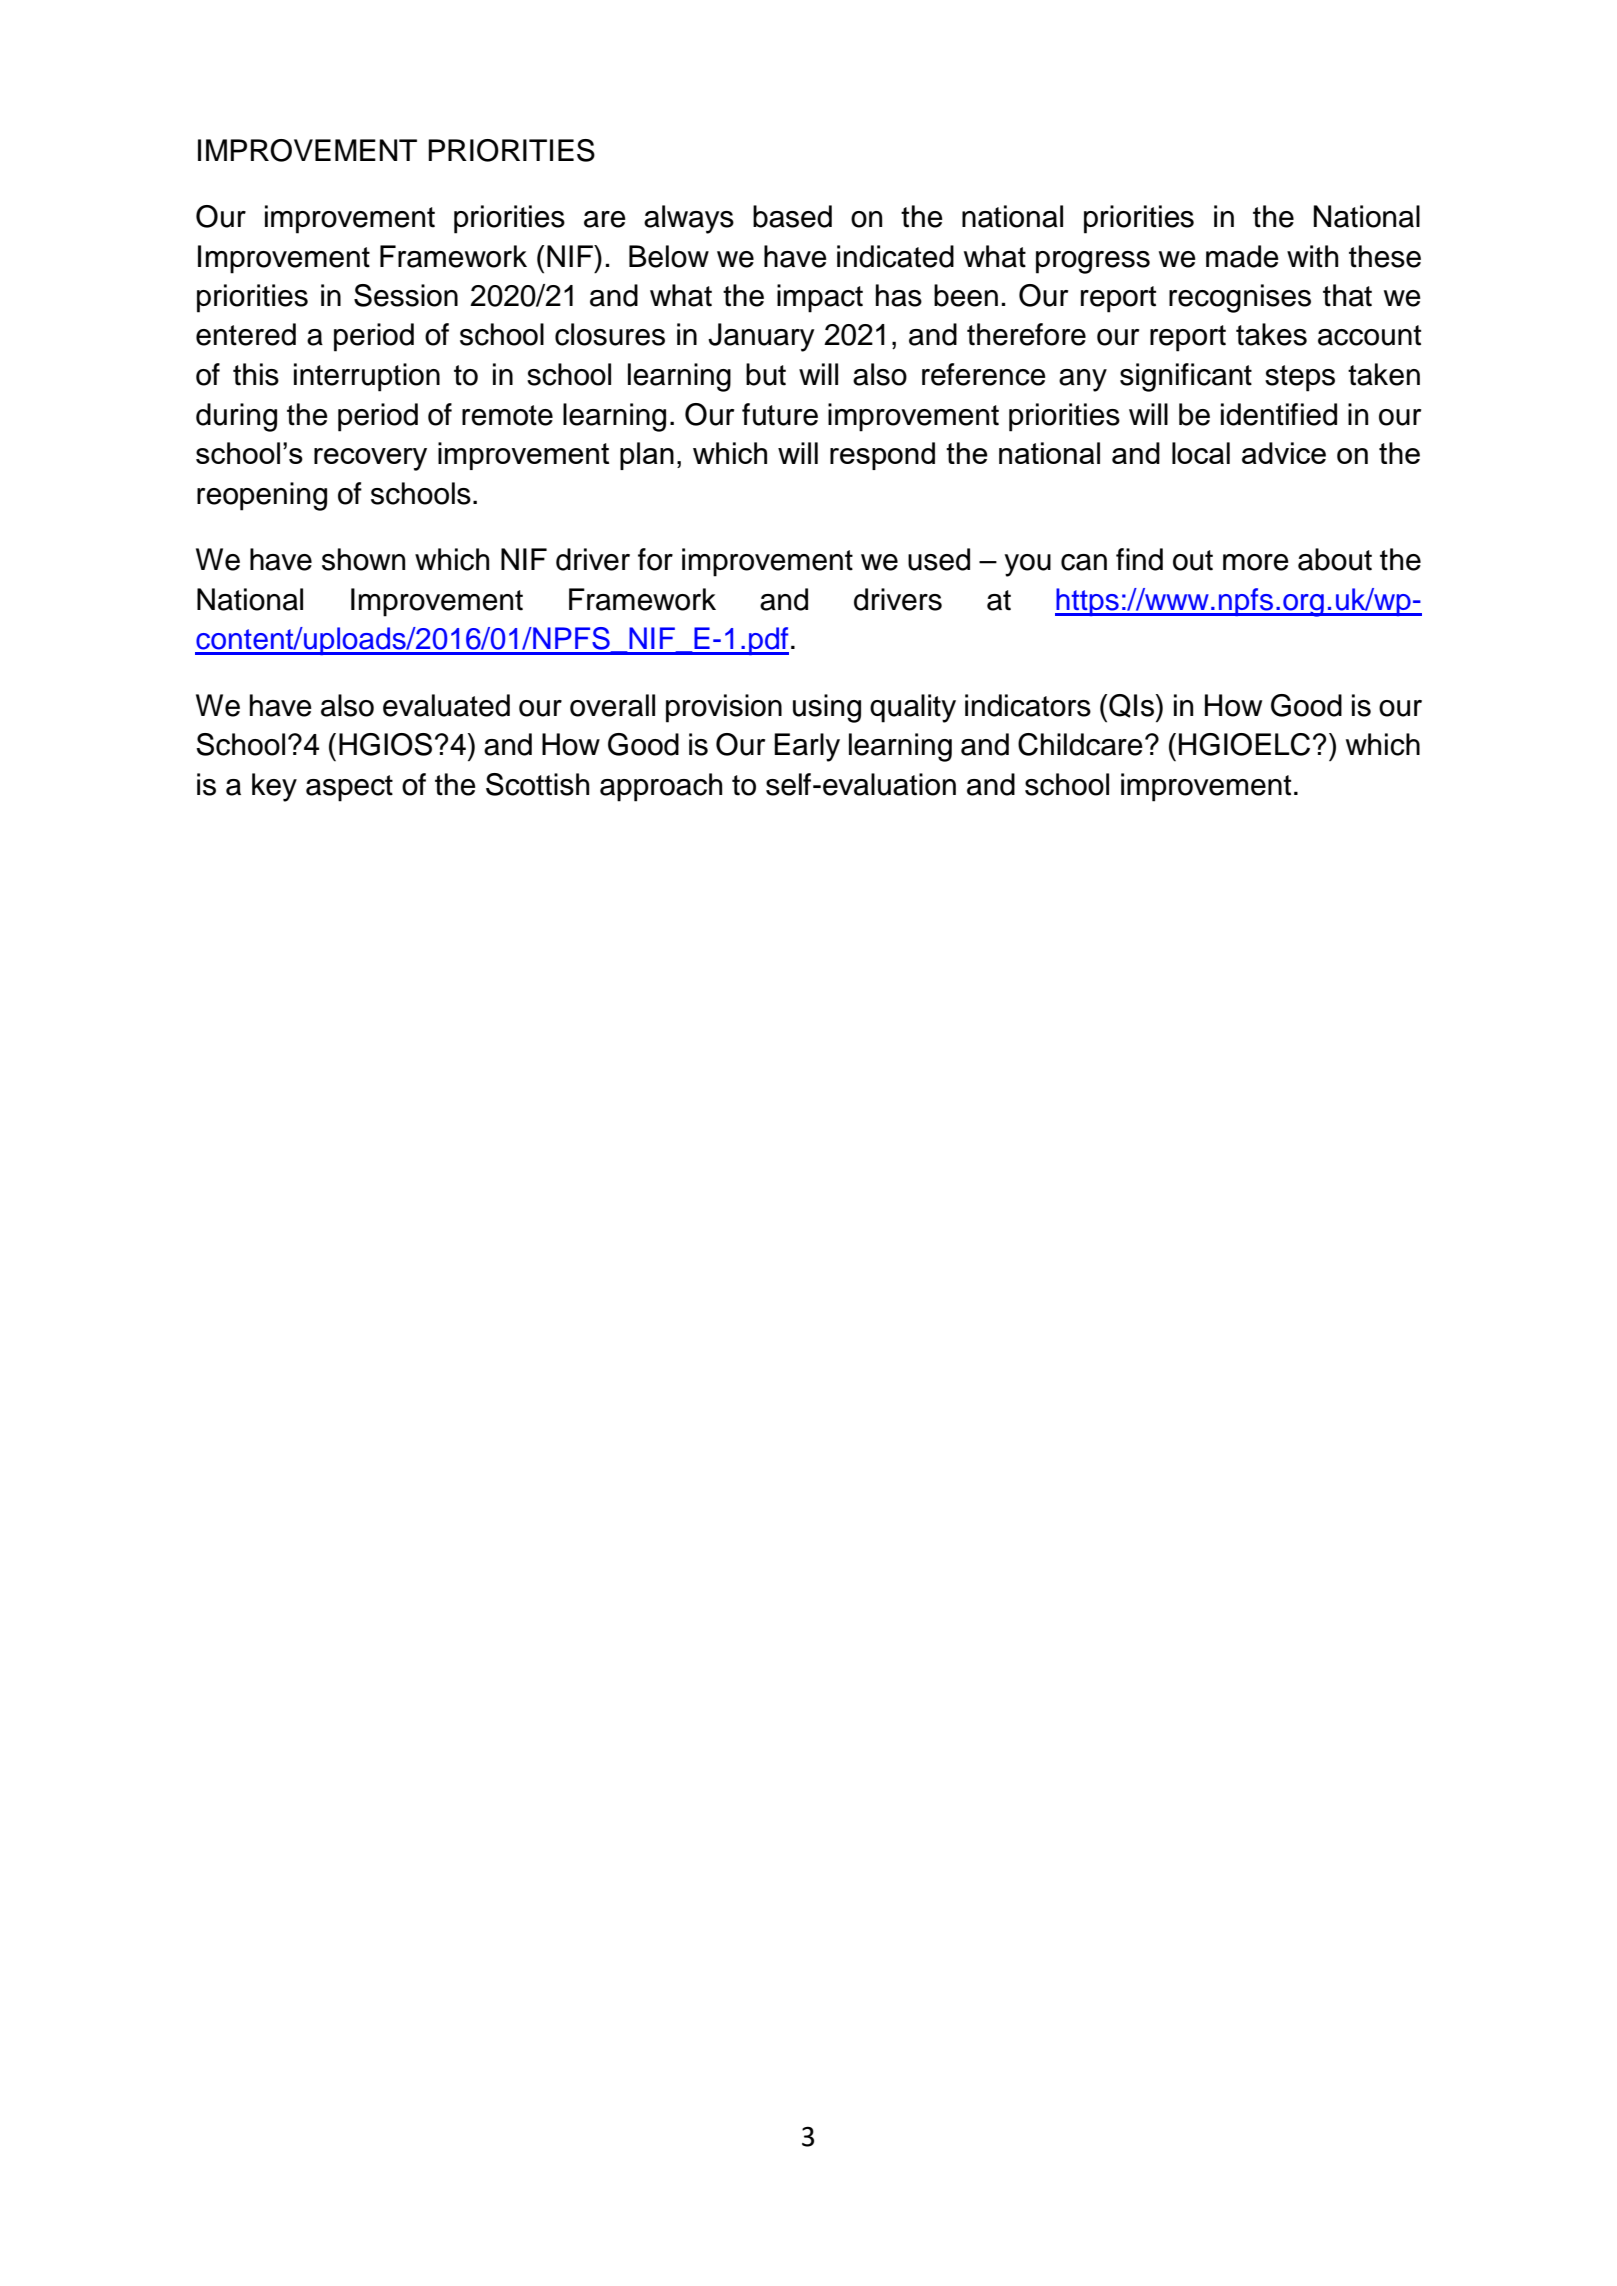  Describe the element at coordinates (939, 559) in the screenshot. I see `used` at that location.
